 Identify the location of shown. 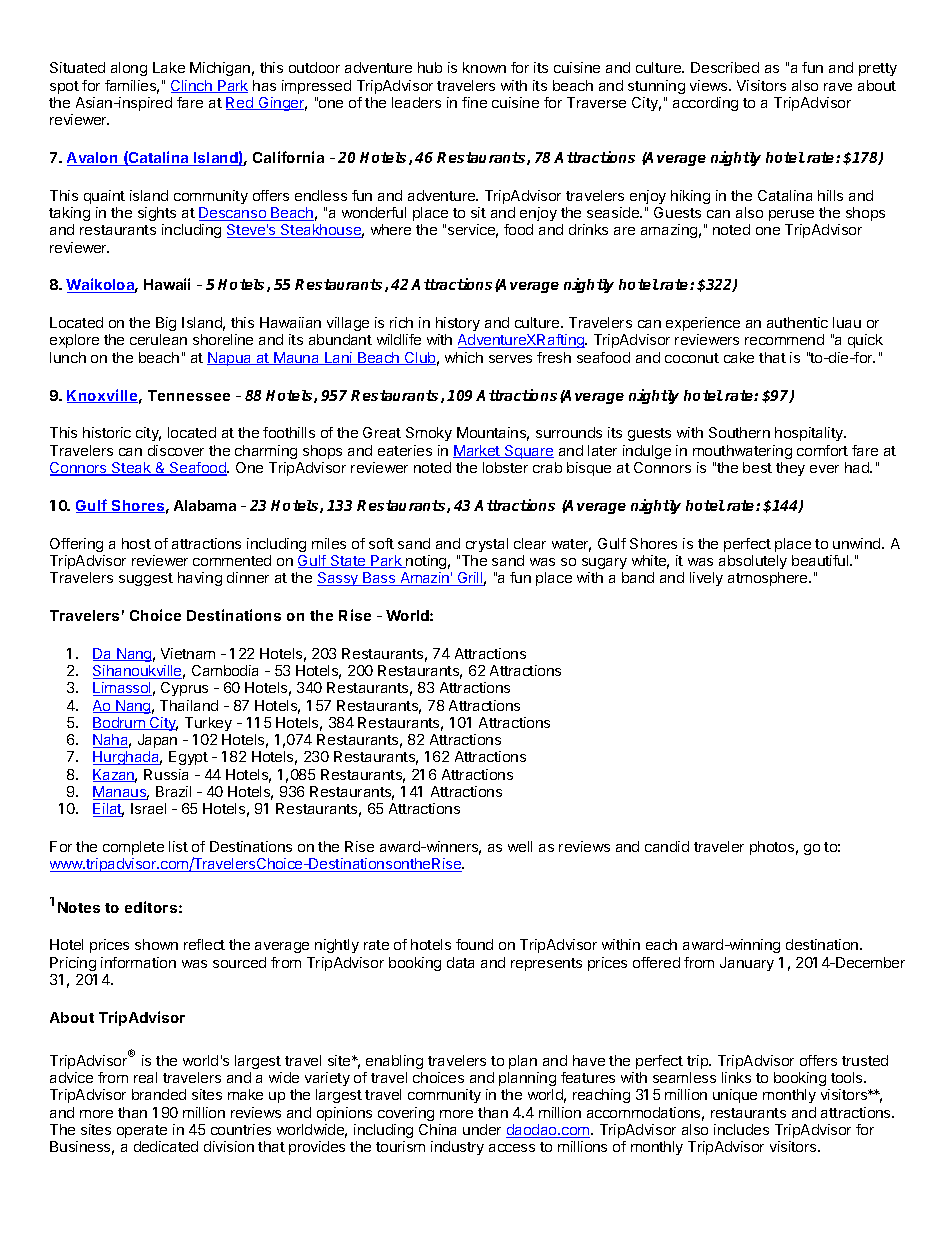
(156, 944).
